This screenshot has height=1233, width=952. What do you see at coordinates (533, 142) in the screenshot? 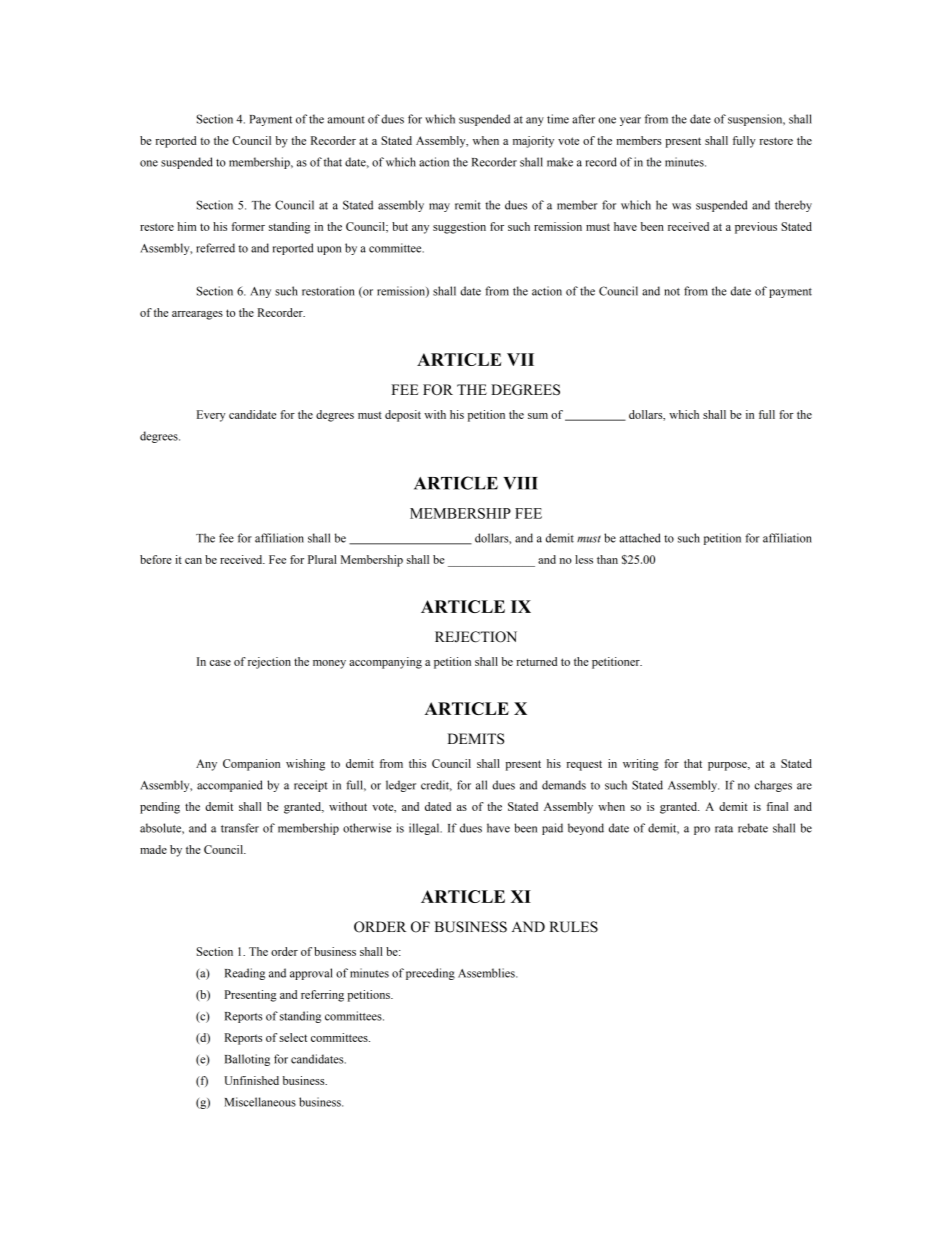
I see `majority` at bounding box center [533, 142].
